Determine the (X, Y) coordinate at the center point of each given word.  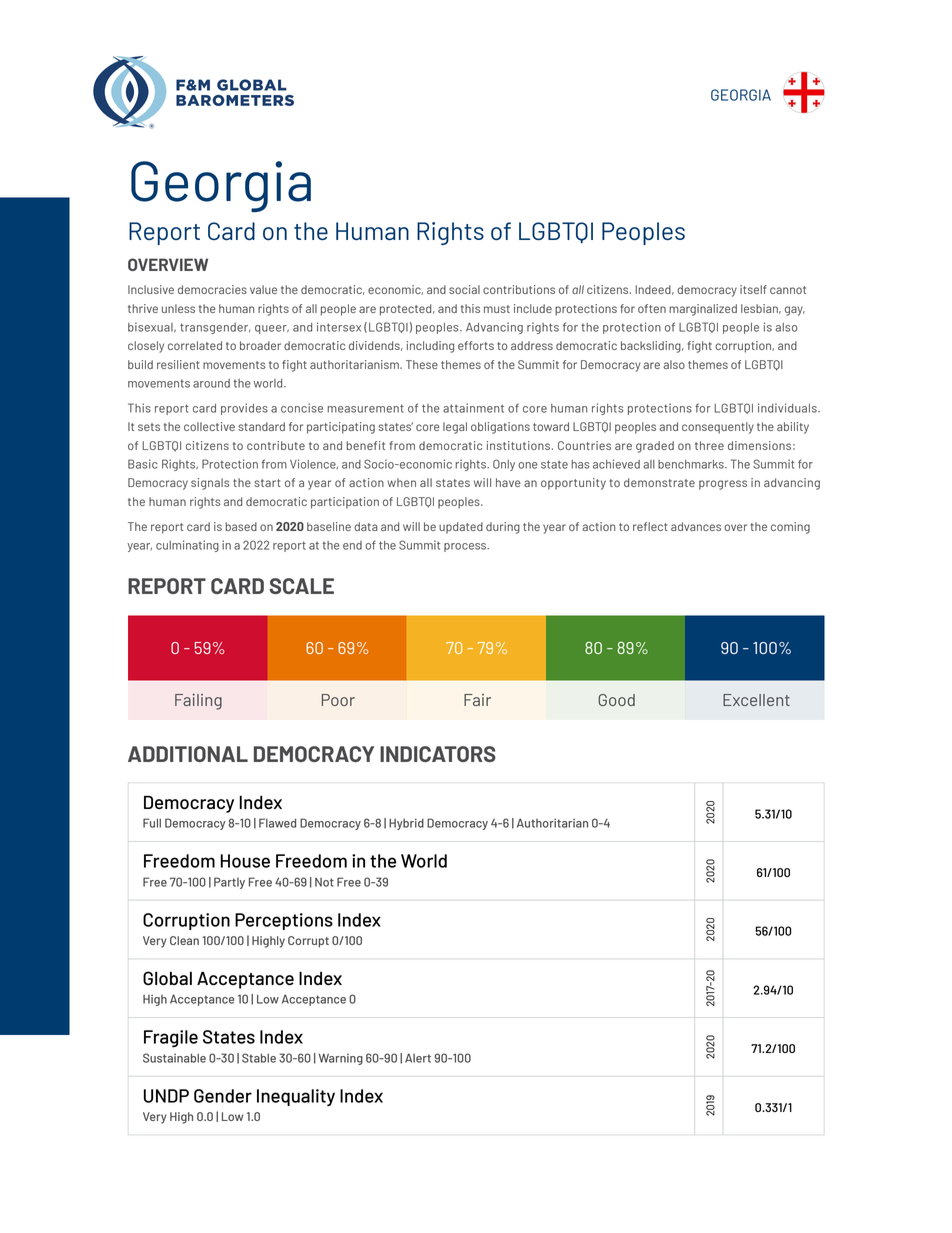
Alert (418, 1058)
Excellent (756, 700)
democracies (212, 289)
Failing (198, 702)
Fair (477, 700)
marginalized (703, 310)
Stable (259, 1058)
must (497, 309)
